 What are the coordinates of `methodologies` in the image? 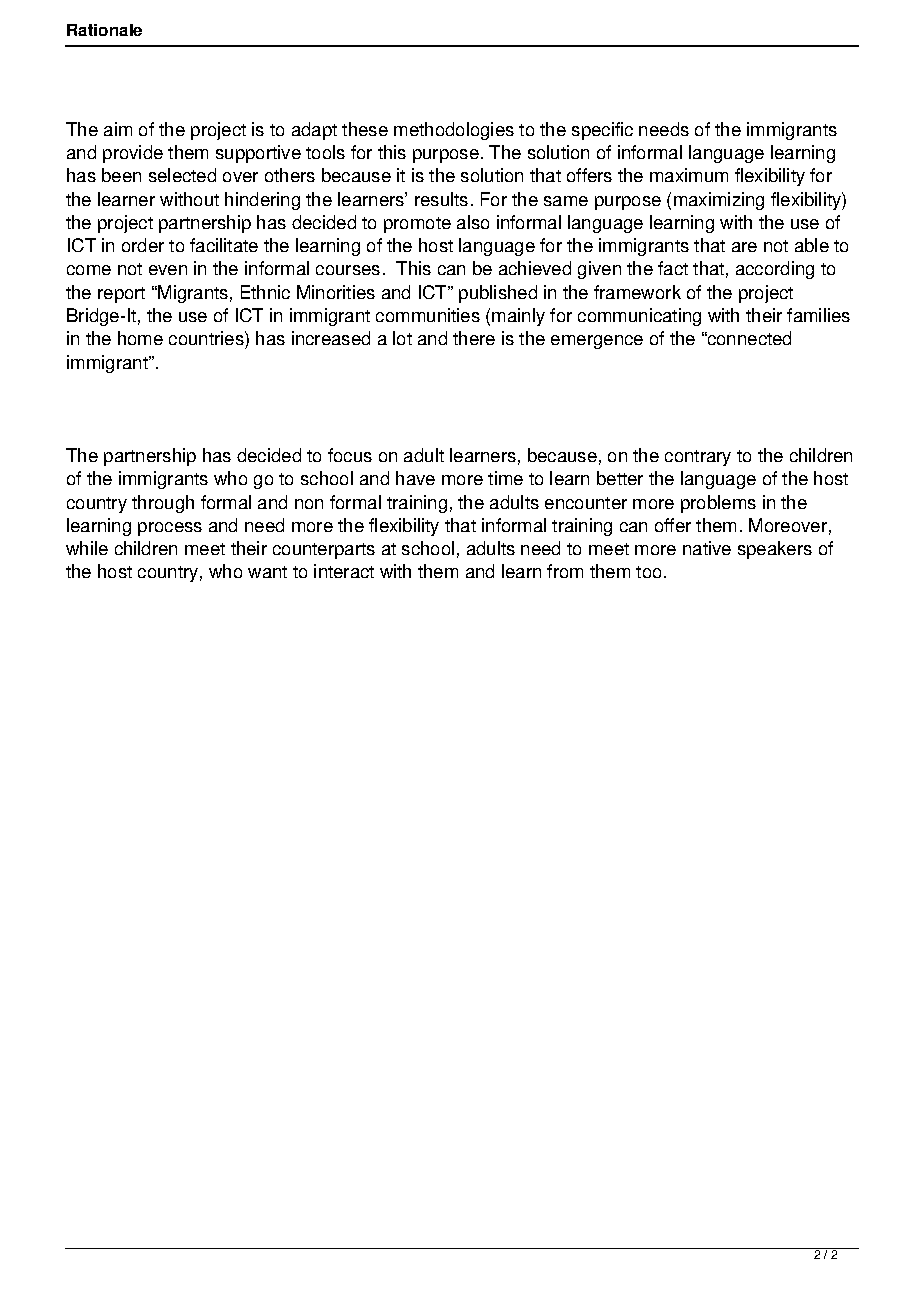 It's located at (454, 131).
